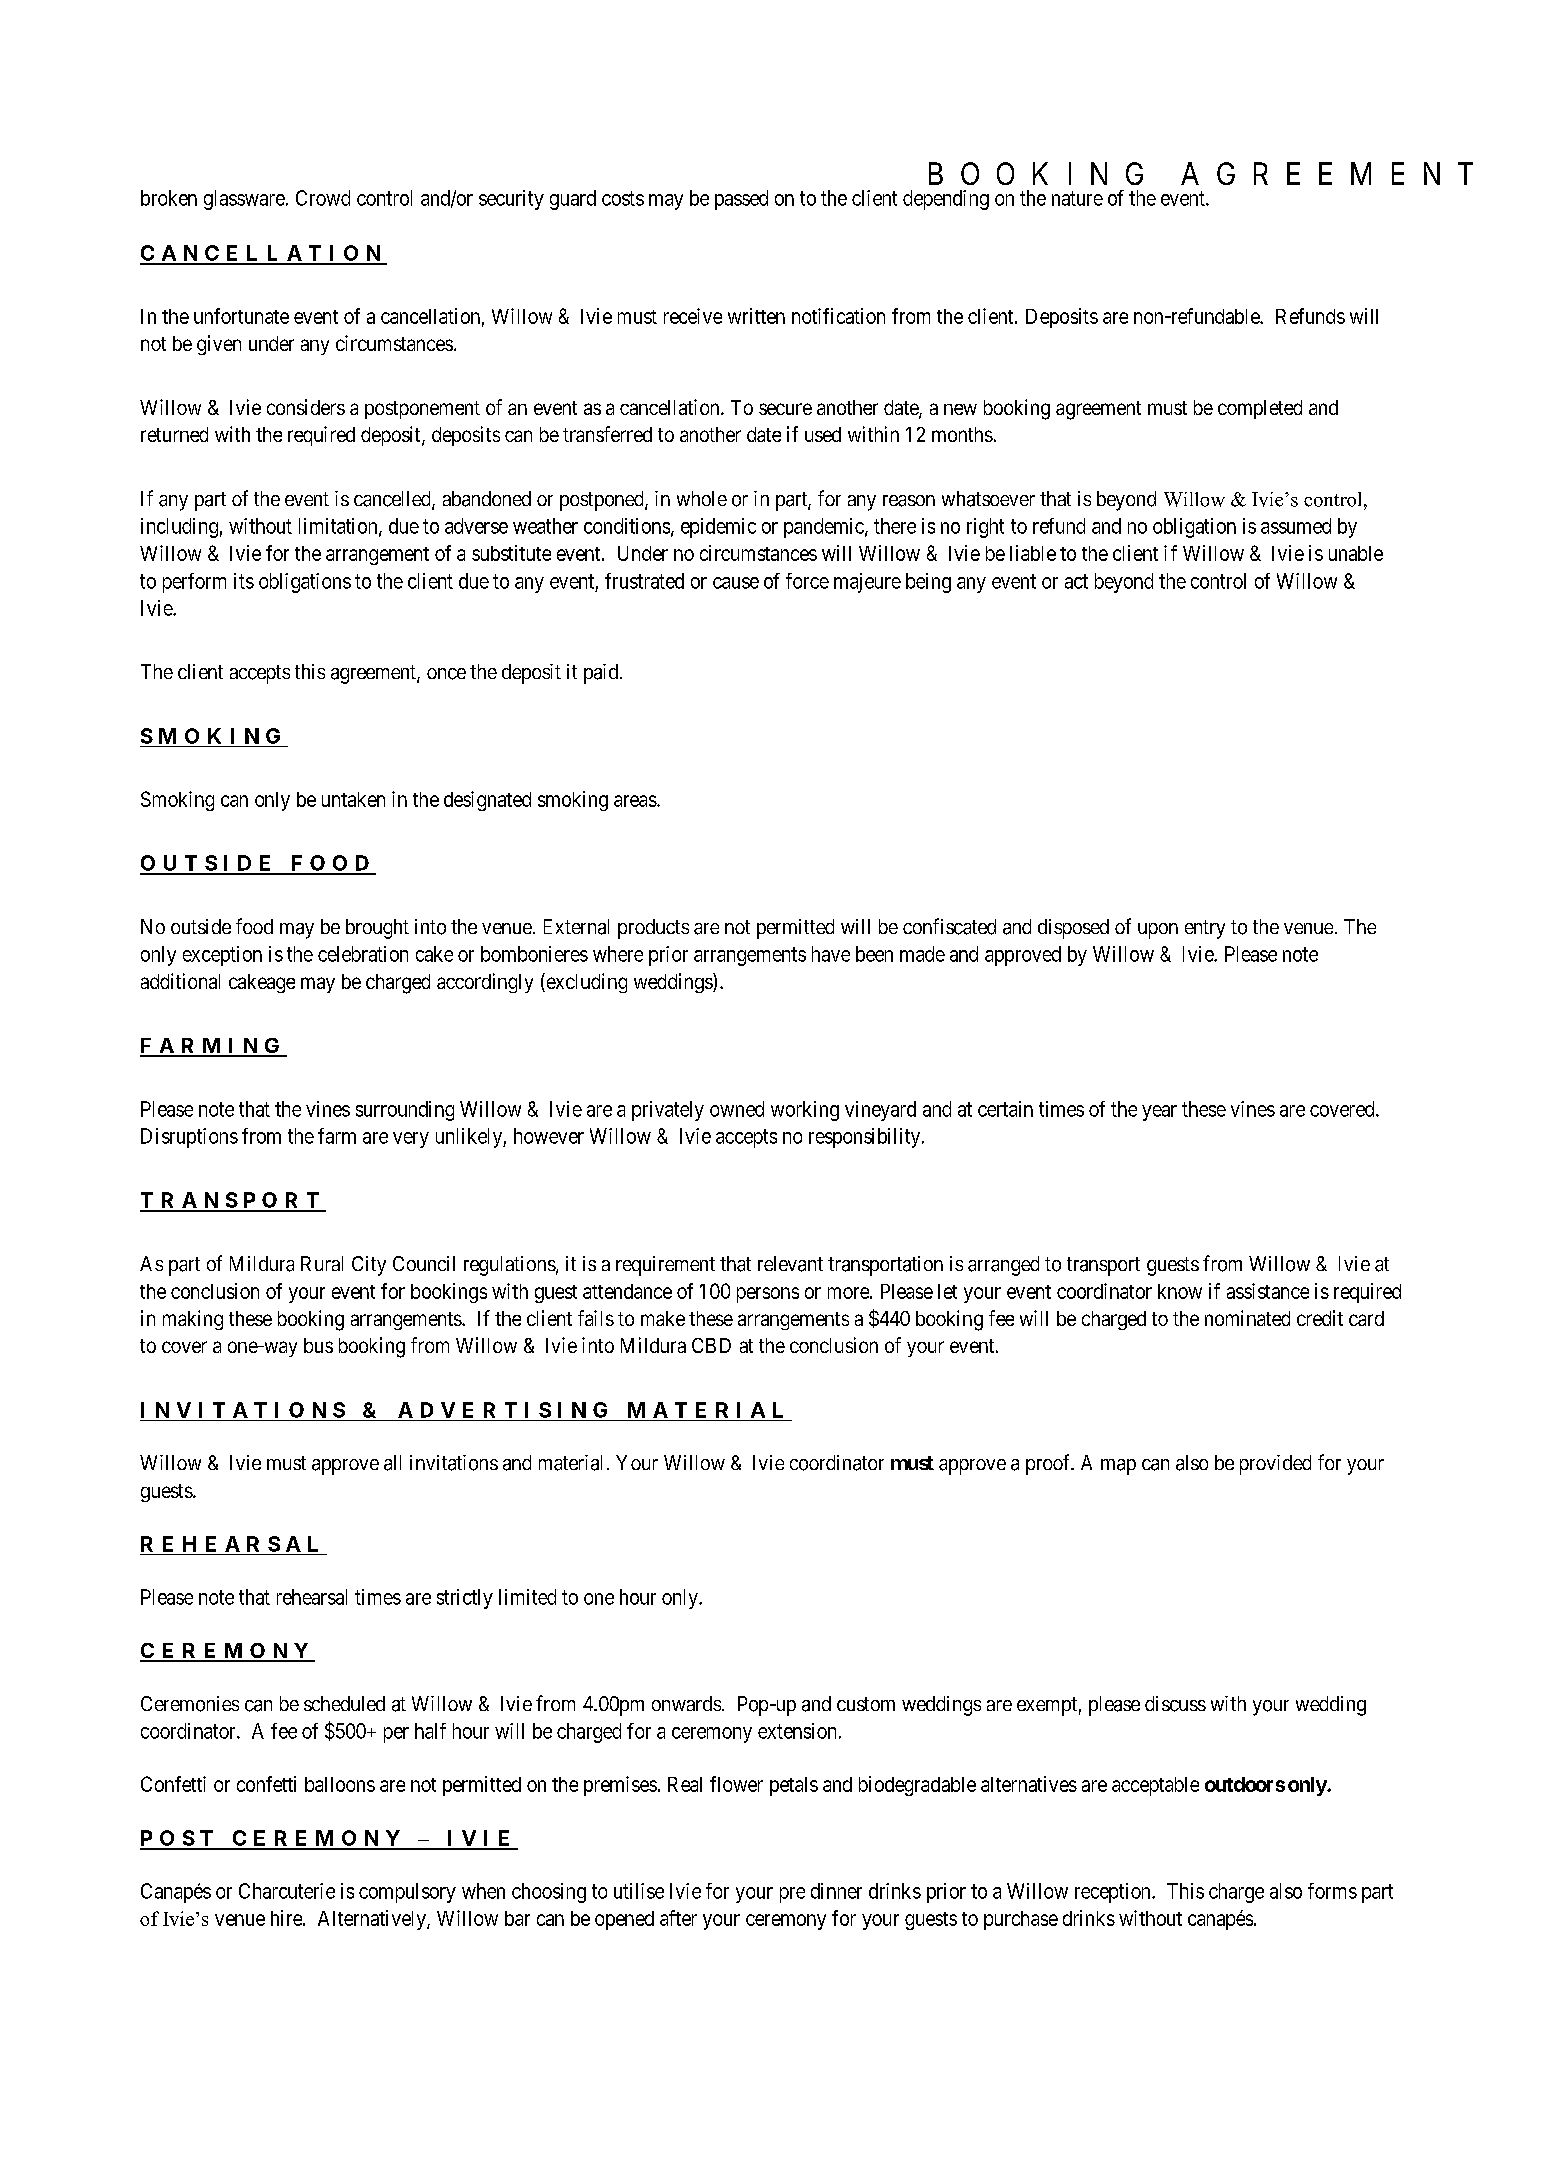 The width and height of the screenshot is (1542, 2181). I want to click on year, so click(1159, 1113).
